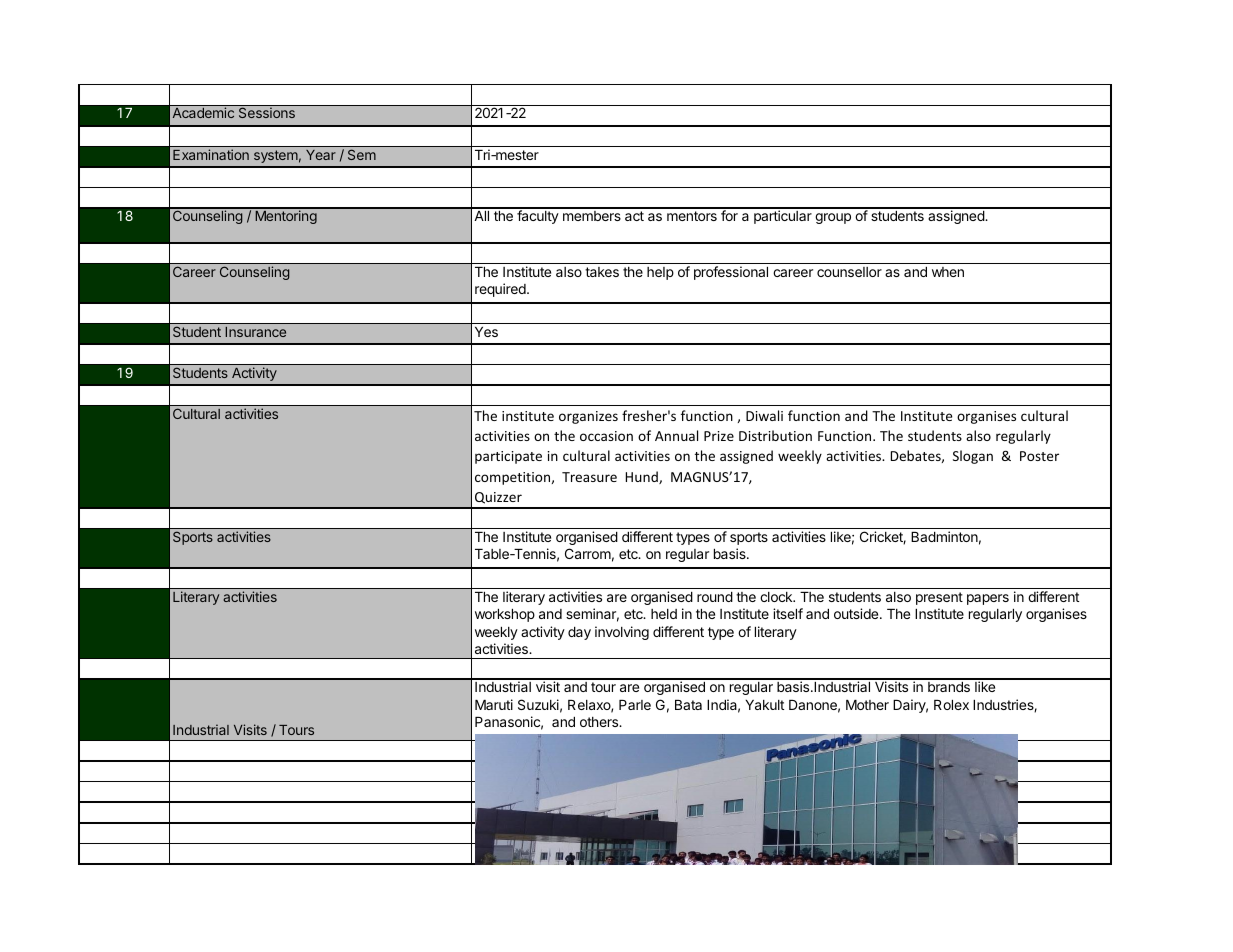 This image has height=952, width=1233. Describe the element at coordinates (505, 615) in the image. I see `workshop` at that location.
